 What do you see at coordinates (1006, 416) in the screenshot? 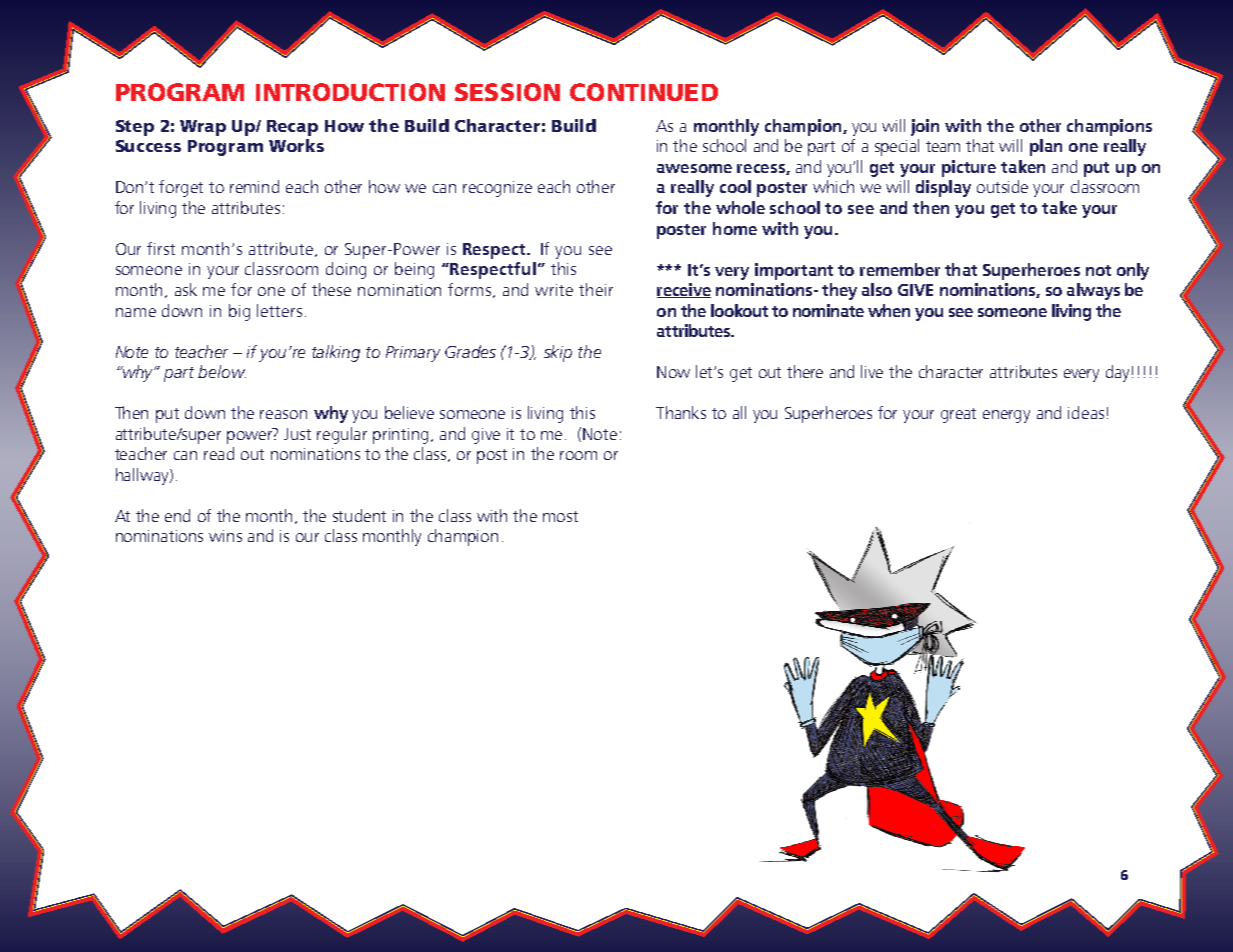
I see `energy` at bounding box center [1006, 416].
